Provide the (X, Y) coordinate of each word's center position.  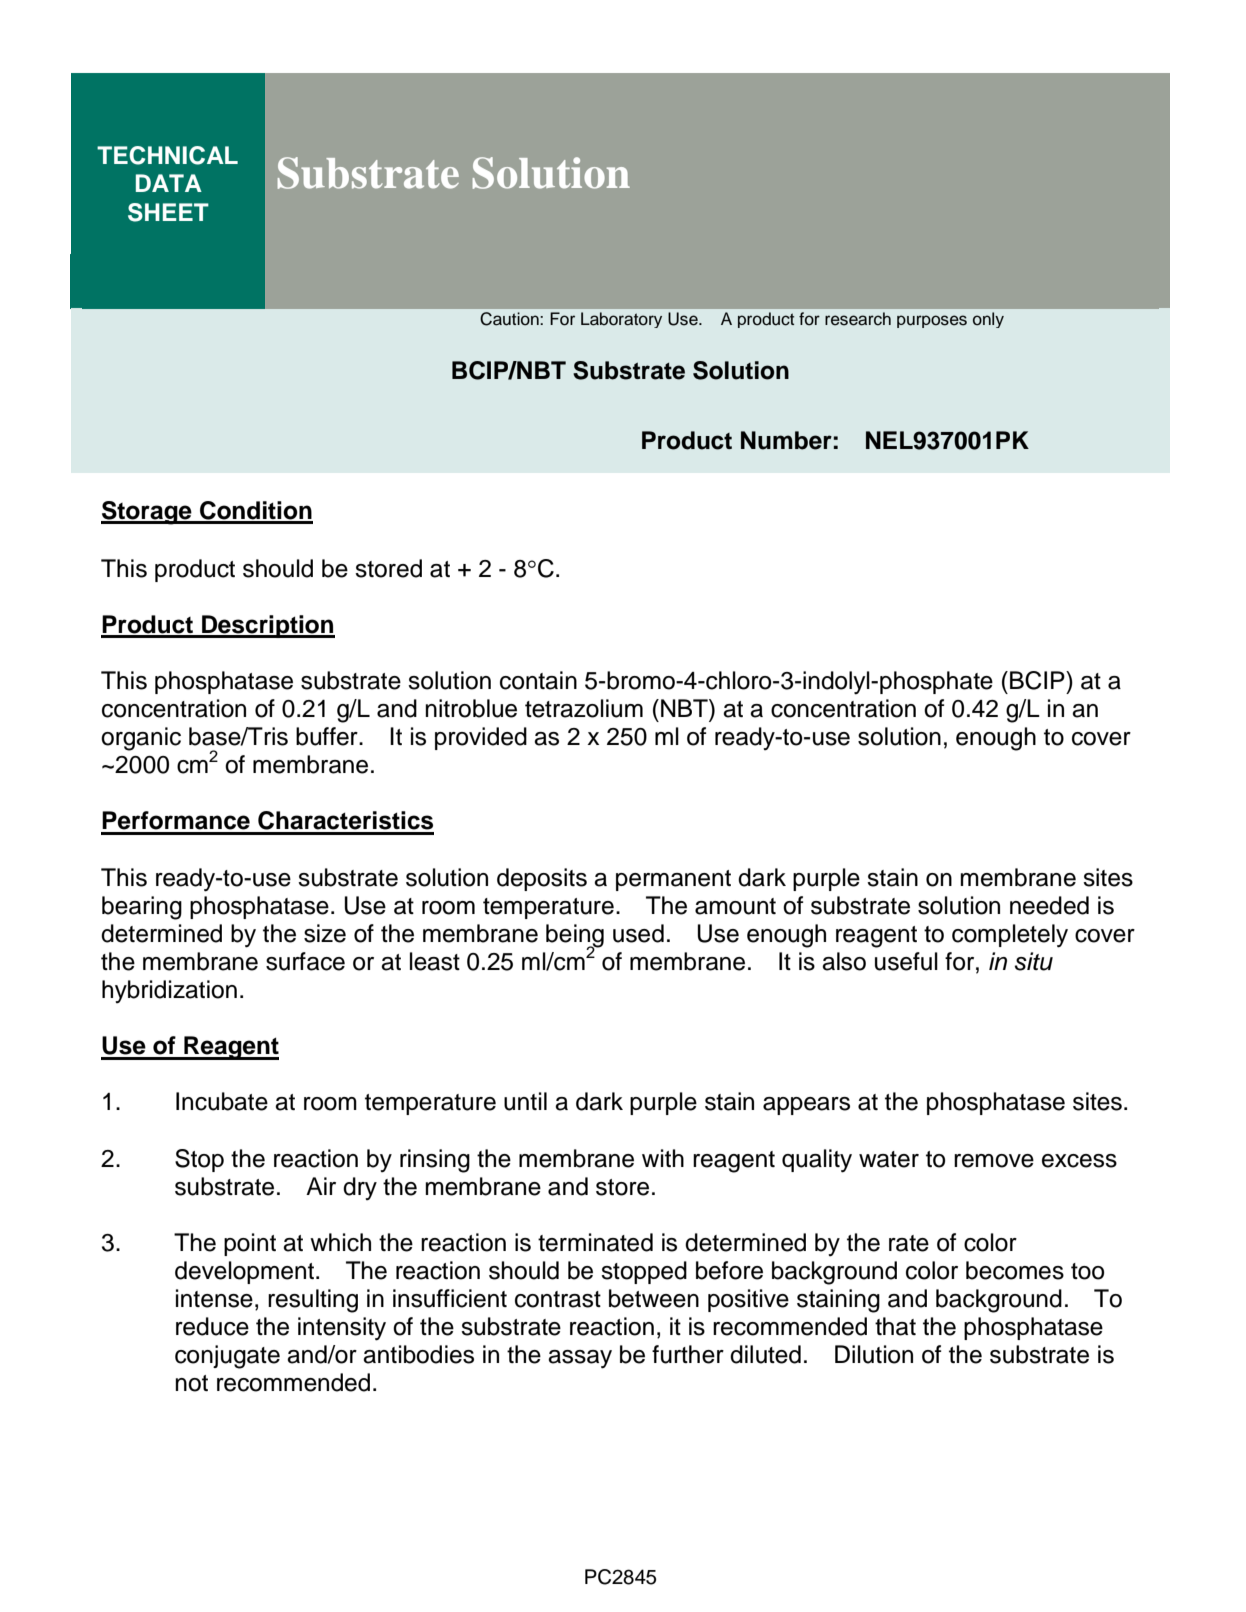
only (988, 320)
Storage (147, 513)
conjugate (227, 1357)
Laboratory (621, 320)
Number (786, 440)
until (525, 1101)
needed (1049, 905)
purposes (932, 321)
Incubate (222, 1101)
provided (481, 738)
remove (994, 1161)
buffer (328, 736)
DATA (169, 183)
